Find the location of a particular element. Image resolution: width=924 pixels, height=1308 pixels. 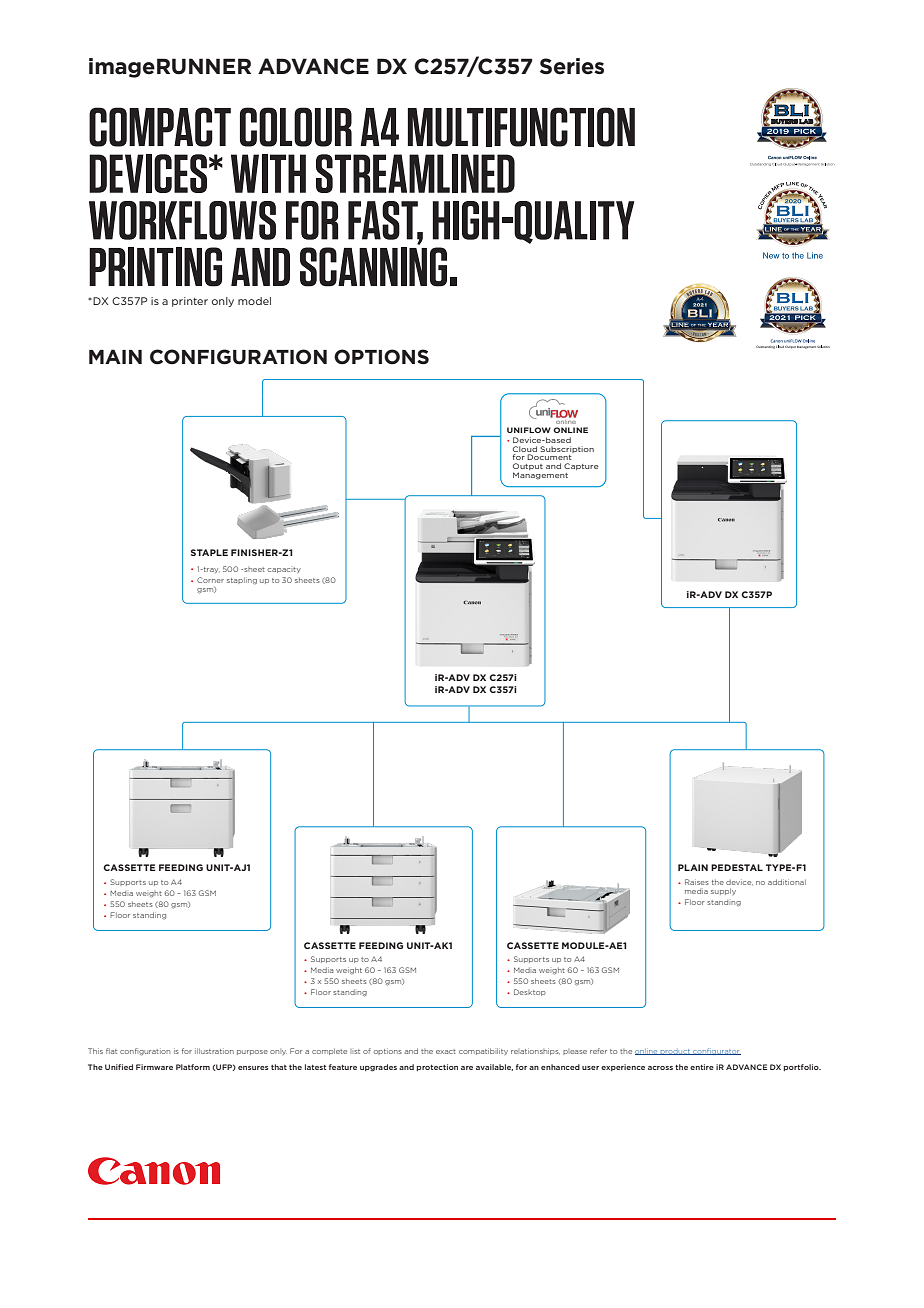

STREAMLINED is located at coordinates (415, 173).
